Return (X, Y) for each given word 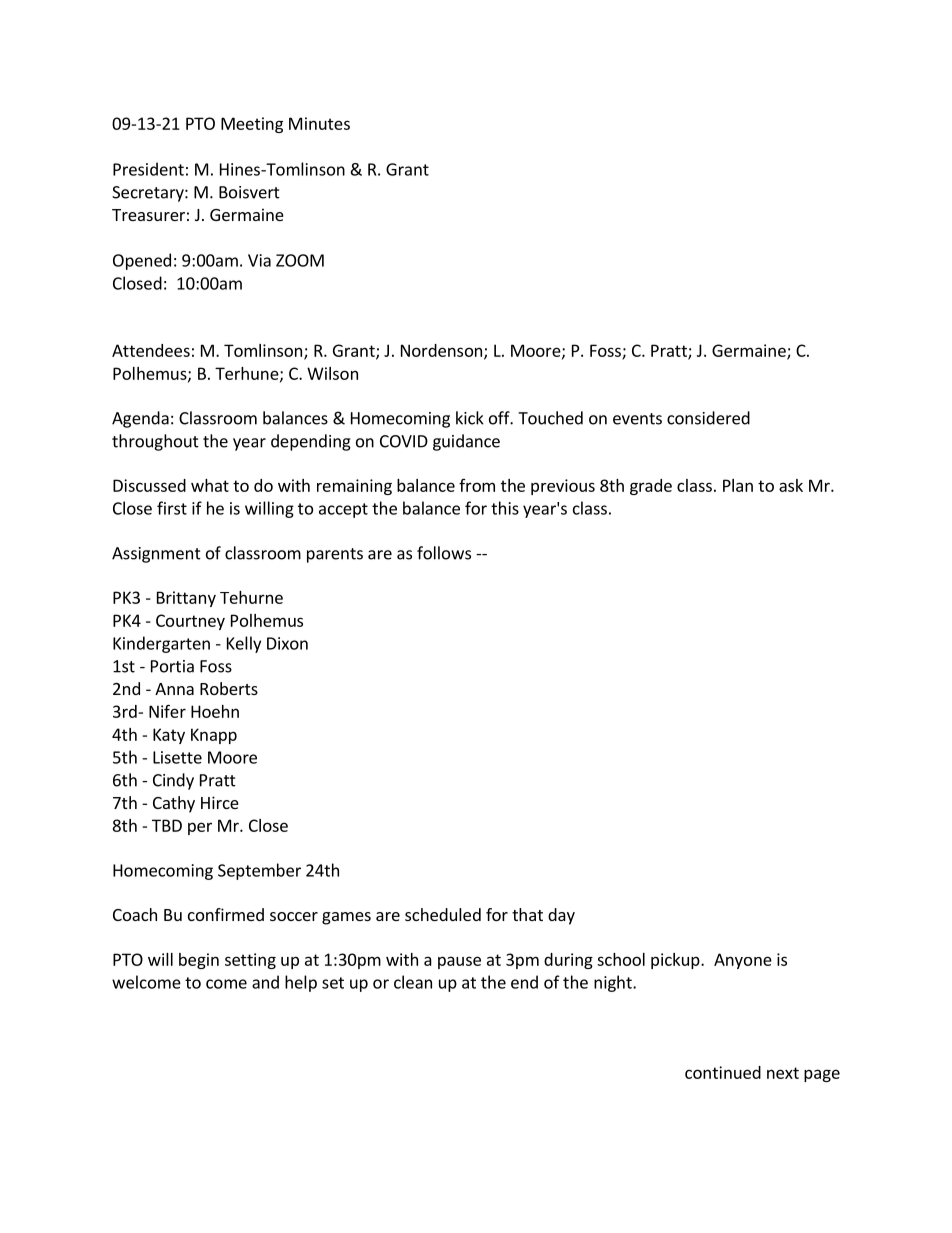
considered (708, 418)
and (265, 982)
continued (723, 1072)
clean (413, 982)
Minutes (319, 123)
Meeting (252, 125)
